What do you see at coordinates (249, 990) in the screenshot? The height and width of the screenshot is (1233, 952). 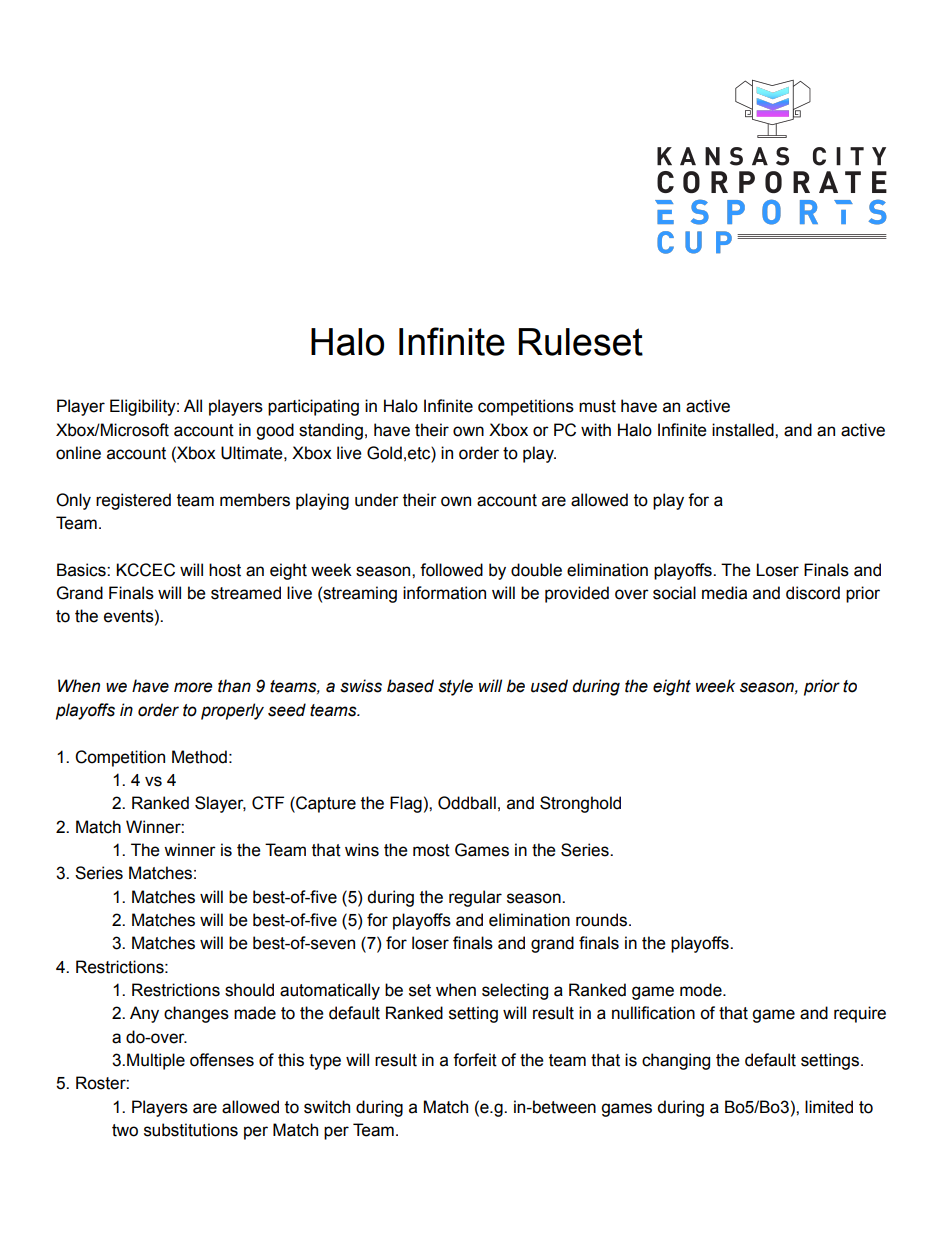 I see `should` at bounding box center [249, 990].
